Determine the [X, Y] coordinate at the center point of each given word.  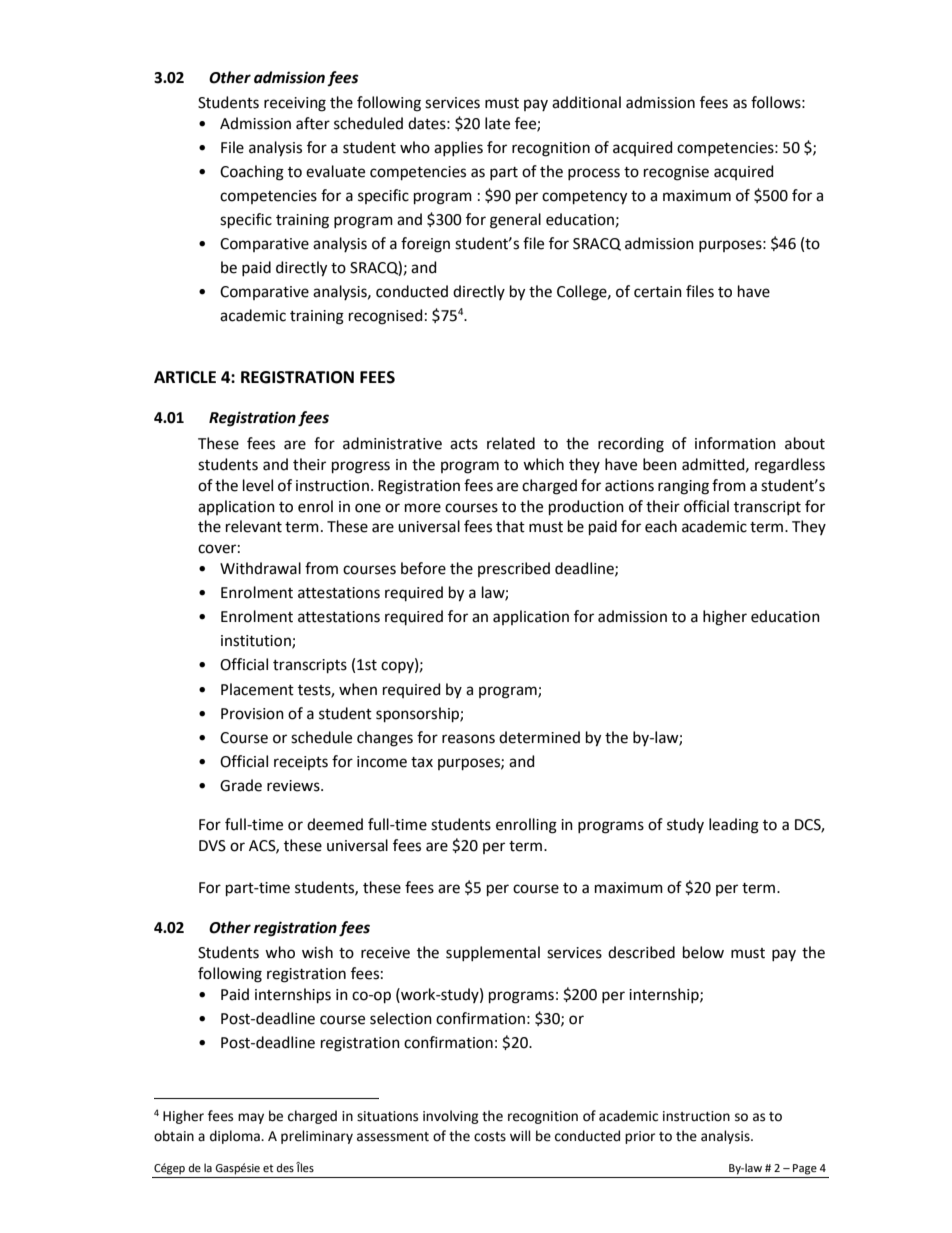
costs [490, 1137]
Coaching [252, 173]
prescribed [514, 569]
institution [257, 642]
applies [458, 148]
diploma [236, 1137]
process [594, 174]
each [661, 526]
